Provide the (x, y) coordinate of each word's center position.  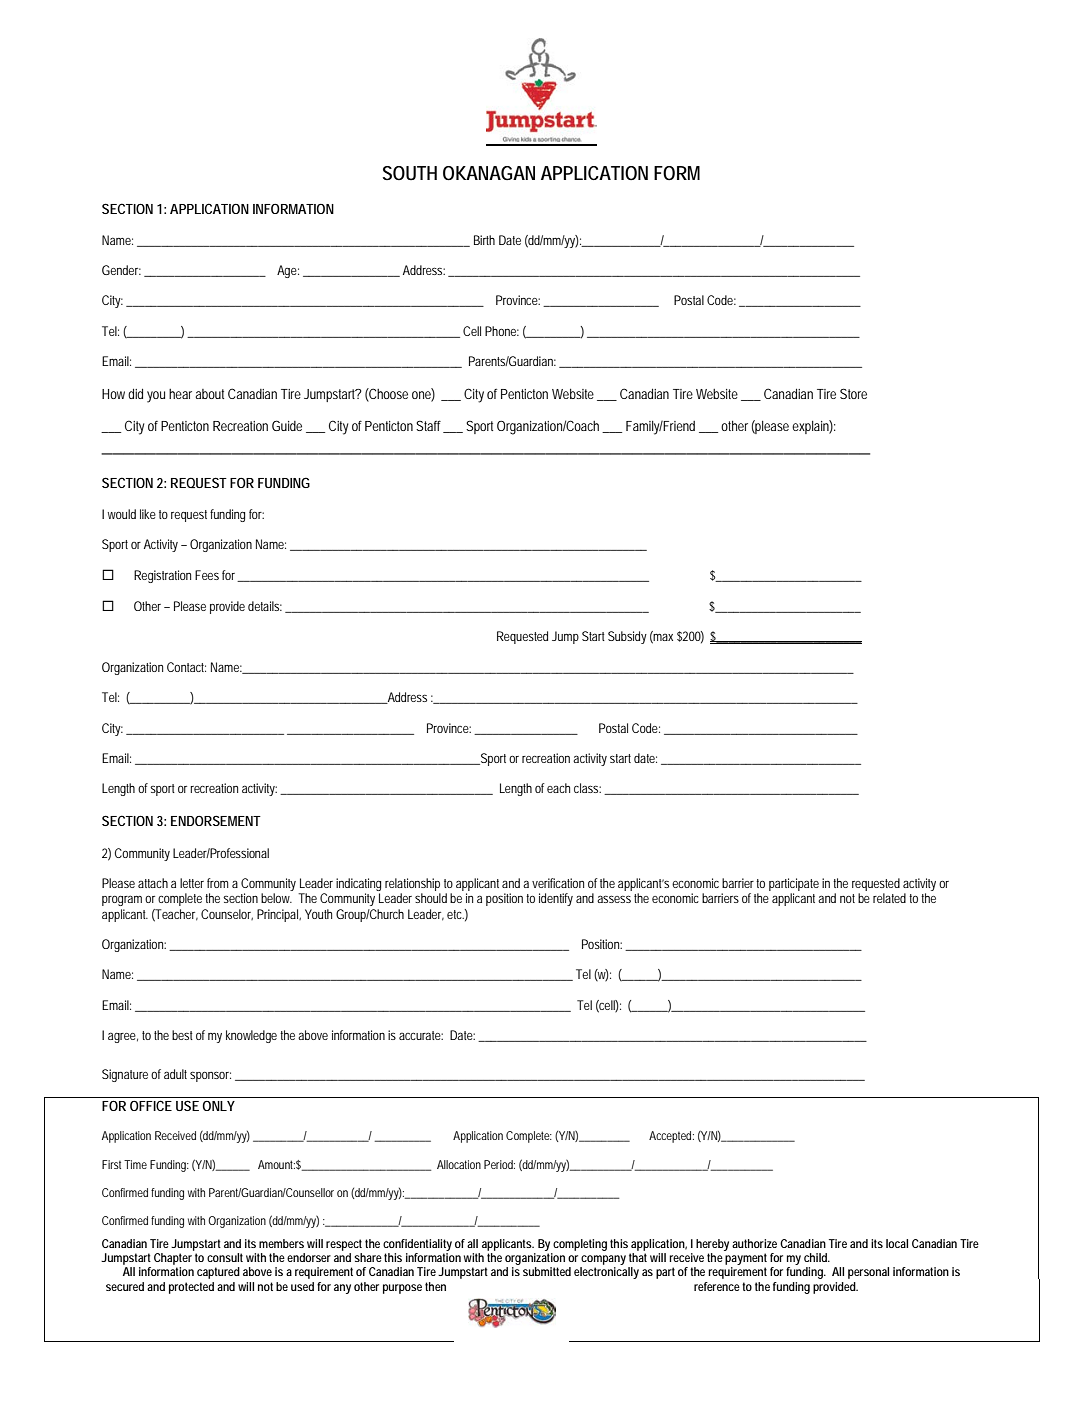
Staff (431, 426)
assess (614, 899)
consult (225, 1257)
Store (853, 393)
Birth (484, 240)
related (889, 898)
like (148, 514)
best (182, 1035)
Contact (186, 667)
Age (288, 271)
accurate (421, 1035)
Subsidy (627, 637)
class (587, 788)
